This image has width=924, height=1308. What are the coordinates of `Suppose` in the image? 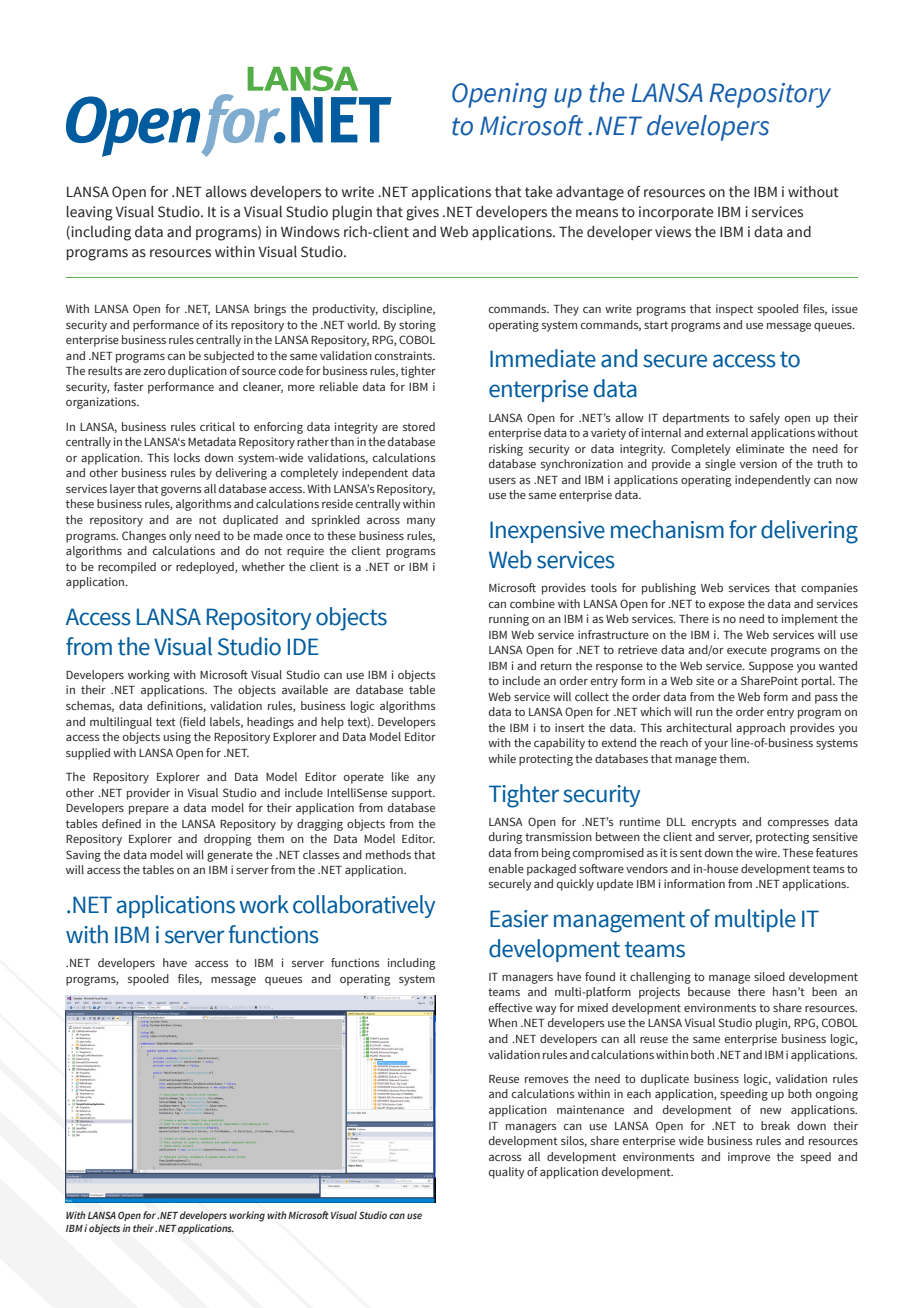 It's located at (771, 667).
